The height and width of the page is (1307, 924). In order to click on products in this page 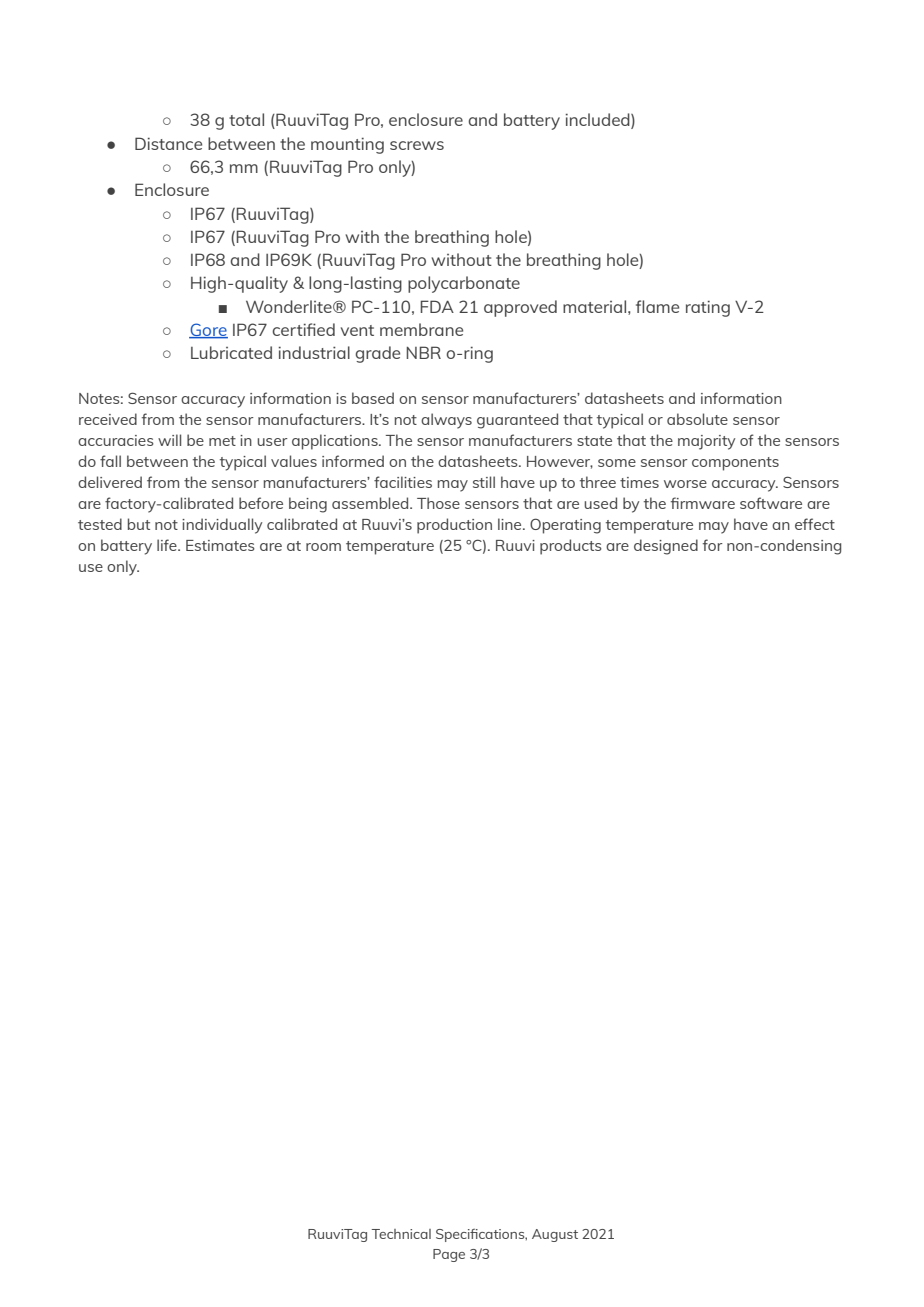, I will do `click(571, 547)`.
